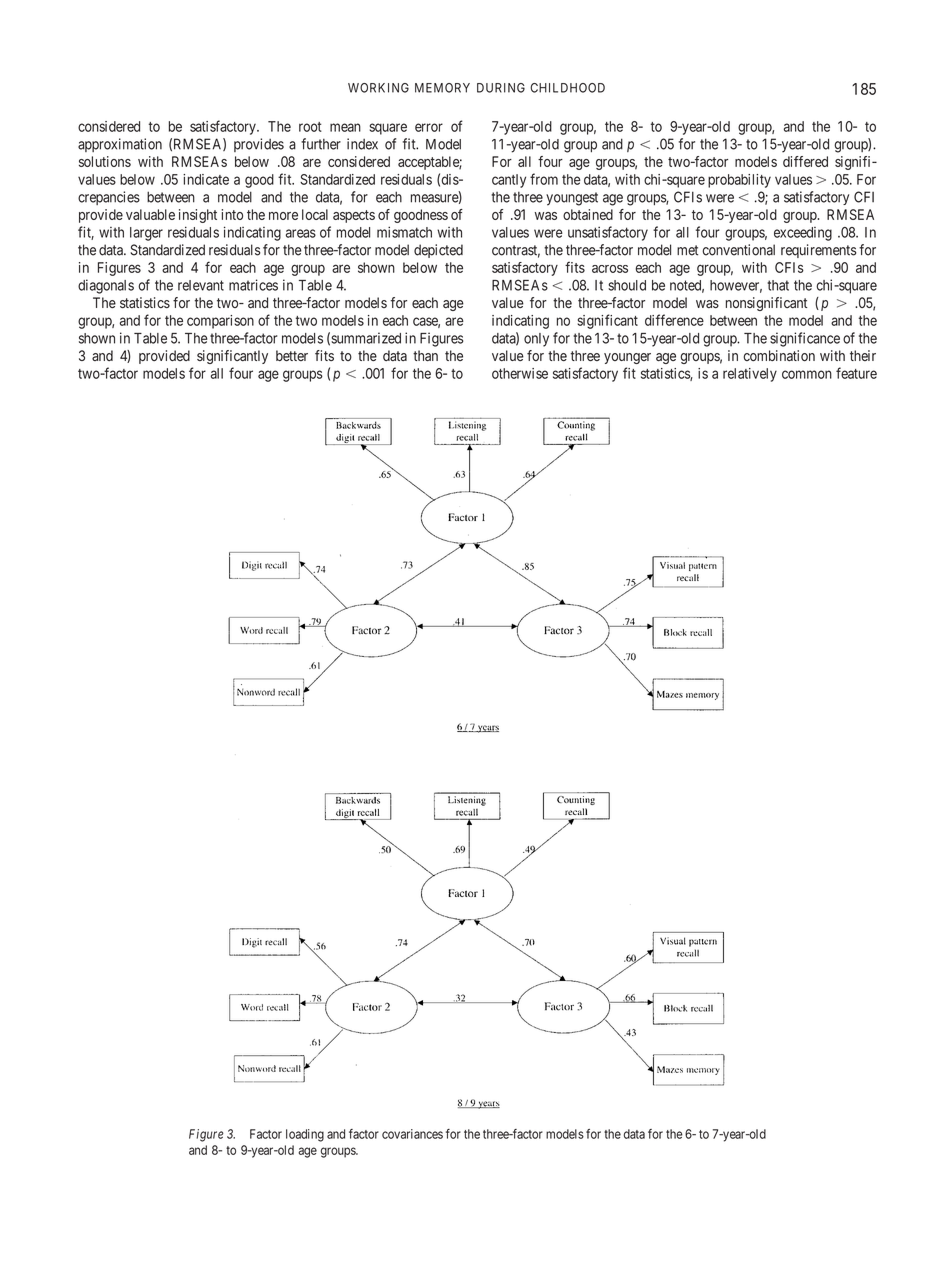 The width and height of the image is (952, 1270). I want to click on DURING, so click(501, 88).
